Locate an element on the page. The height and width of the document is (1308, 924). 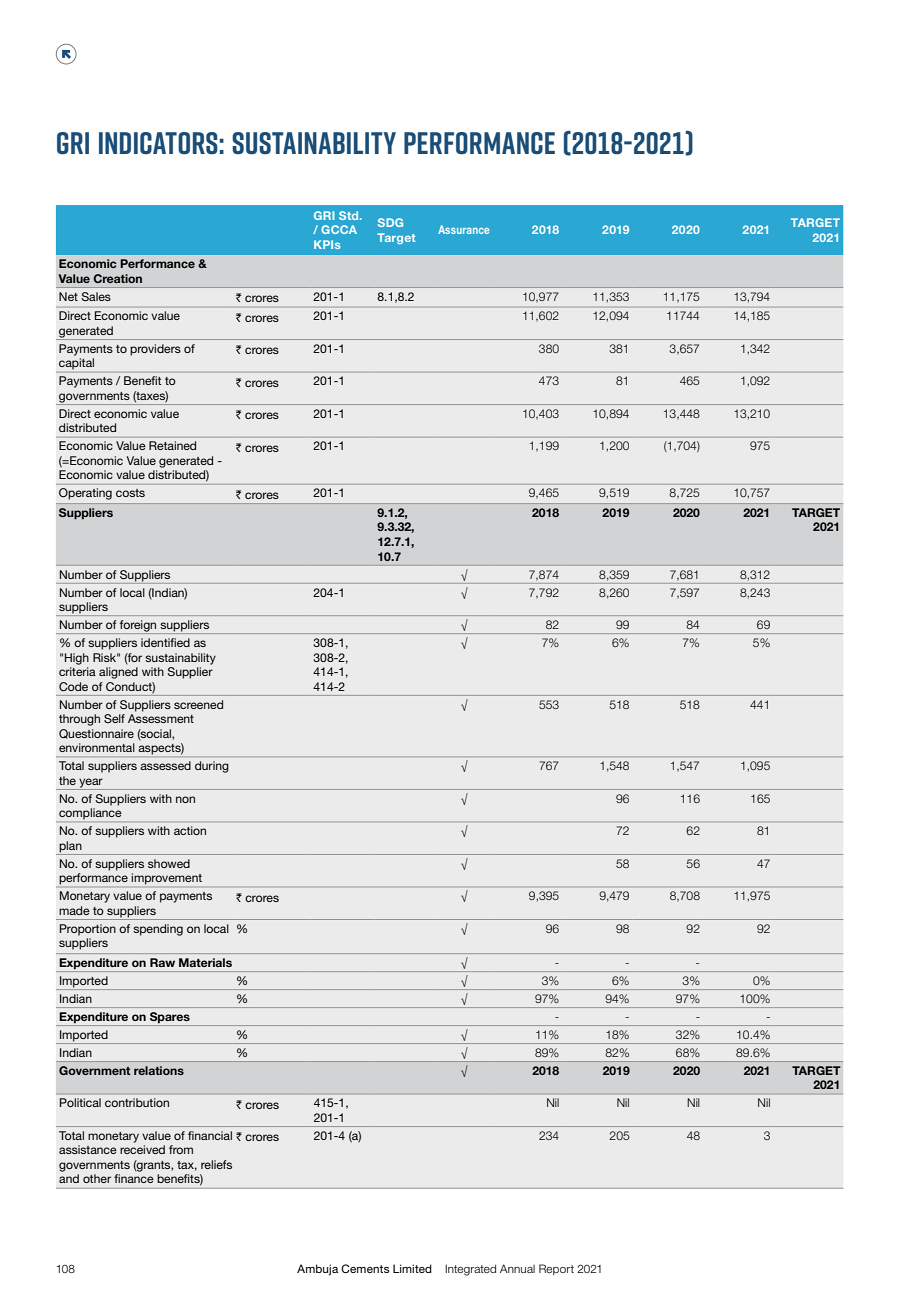
costs is located at coordinates (130, 493).
